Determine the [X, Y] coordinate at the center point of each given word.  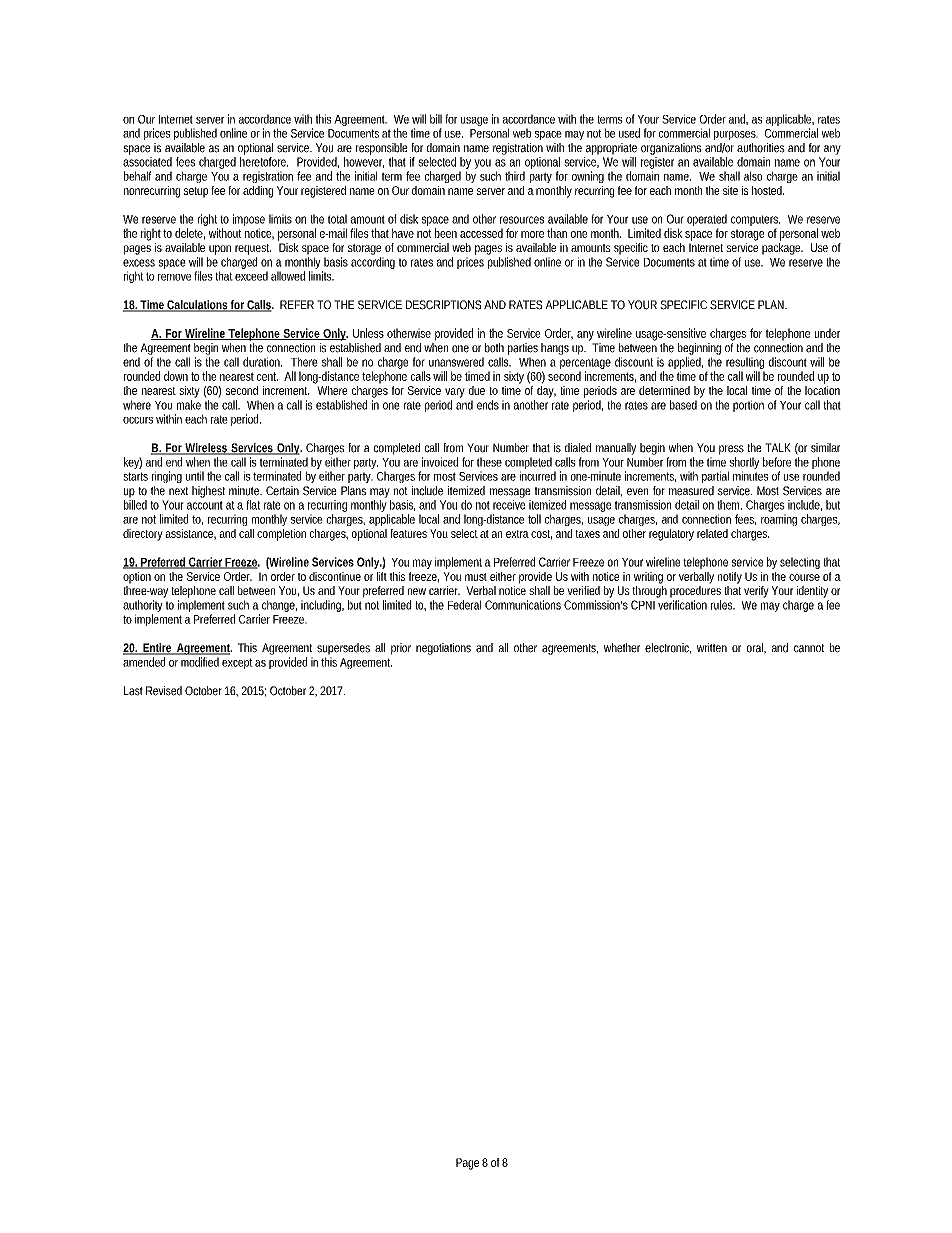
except [237, 663]
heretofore [264, 162]
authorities [761, 148]
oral [756, 648]
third [515, 176]
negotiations [443, 649]
